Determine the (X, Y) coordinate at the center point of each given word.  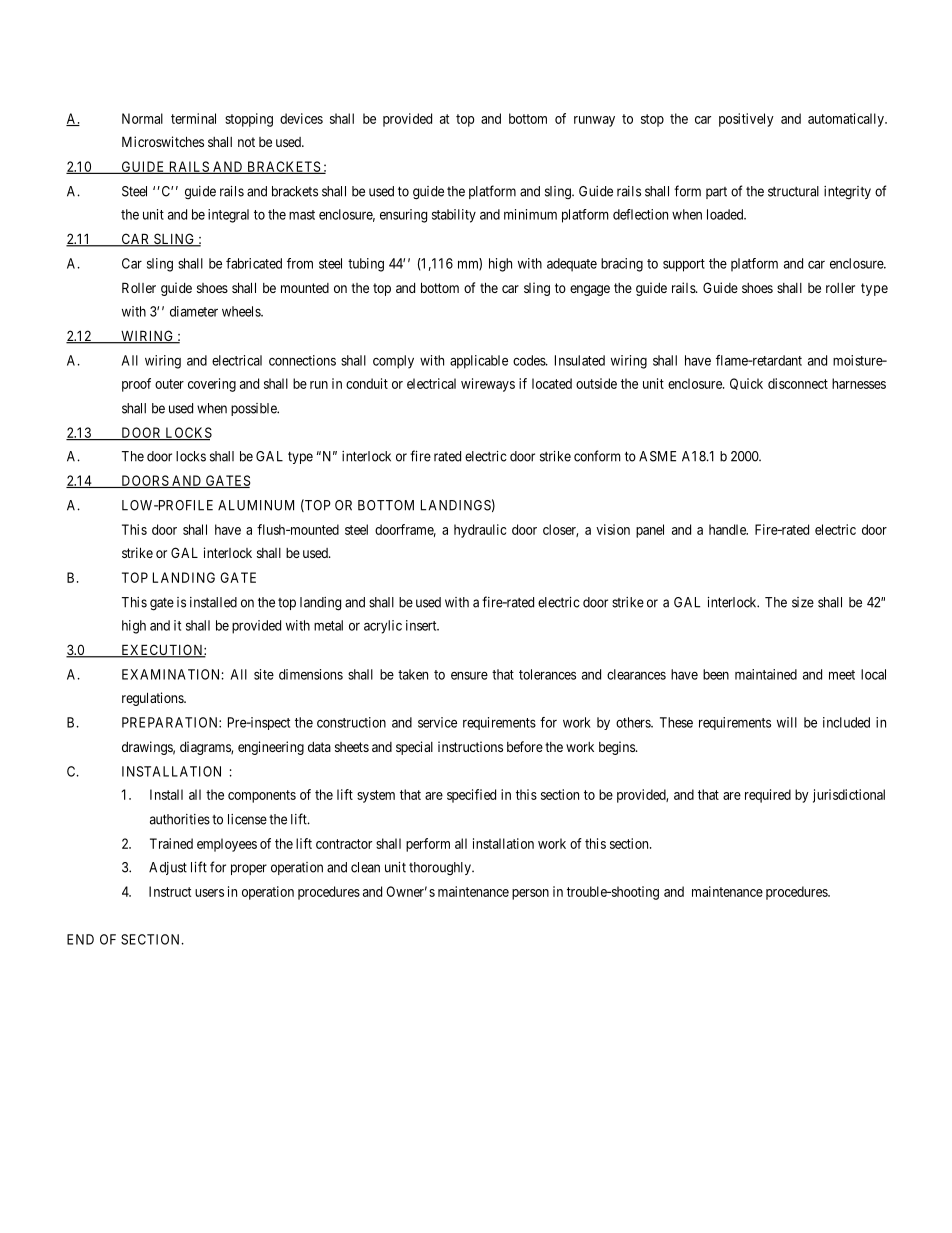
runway (594, 121)
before (525, 746)
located (552, 383)
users (209, 893)
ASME (657, 456)
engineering (271, 748)
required (768, 796)
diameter (194, 311)
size (803, 602)
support (684, 265)
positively (746, 120)
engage (590, 290)
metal (328, 625)
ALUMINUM (256, 505)
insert (422, 625)
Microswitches (163, 141)
